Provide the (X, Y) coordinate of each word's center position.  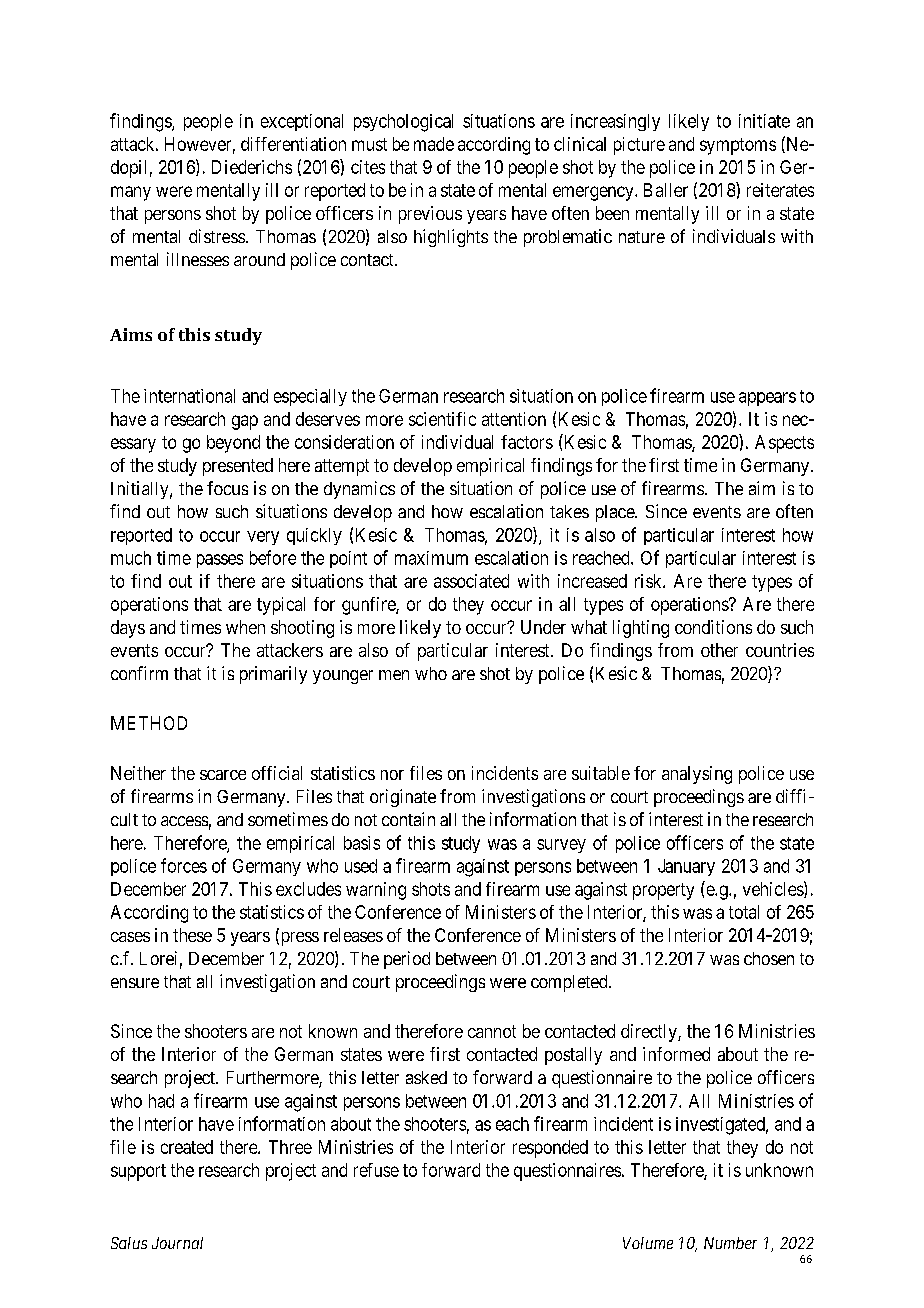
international (189, 396)
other (719, 650)
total (744, 912)
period (407, 960)
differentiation (293, 144)
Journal (177, 1243)
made (434, 144)
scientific (442, 419)
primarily (273, 675)
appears (767, 399)
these (192, 935)
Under (543, 627)
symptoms (738, 146)
